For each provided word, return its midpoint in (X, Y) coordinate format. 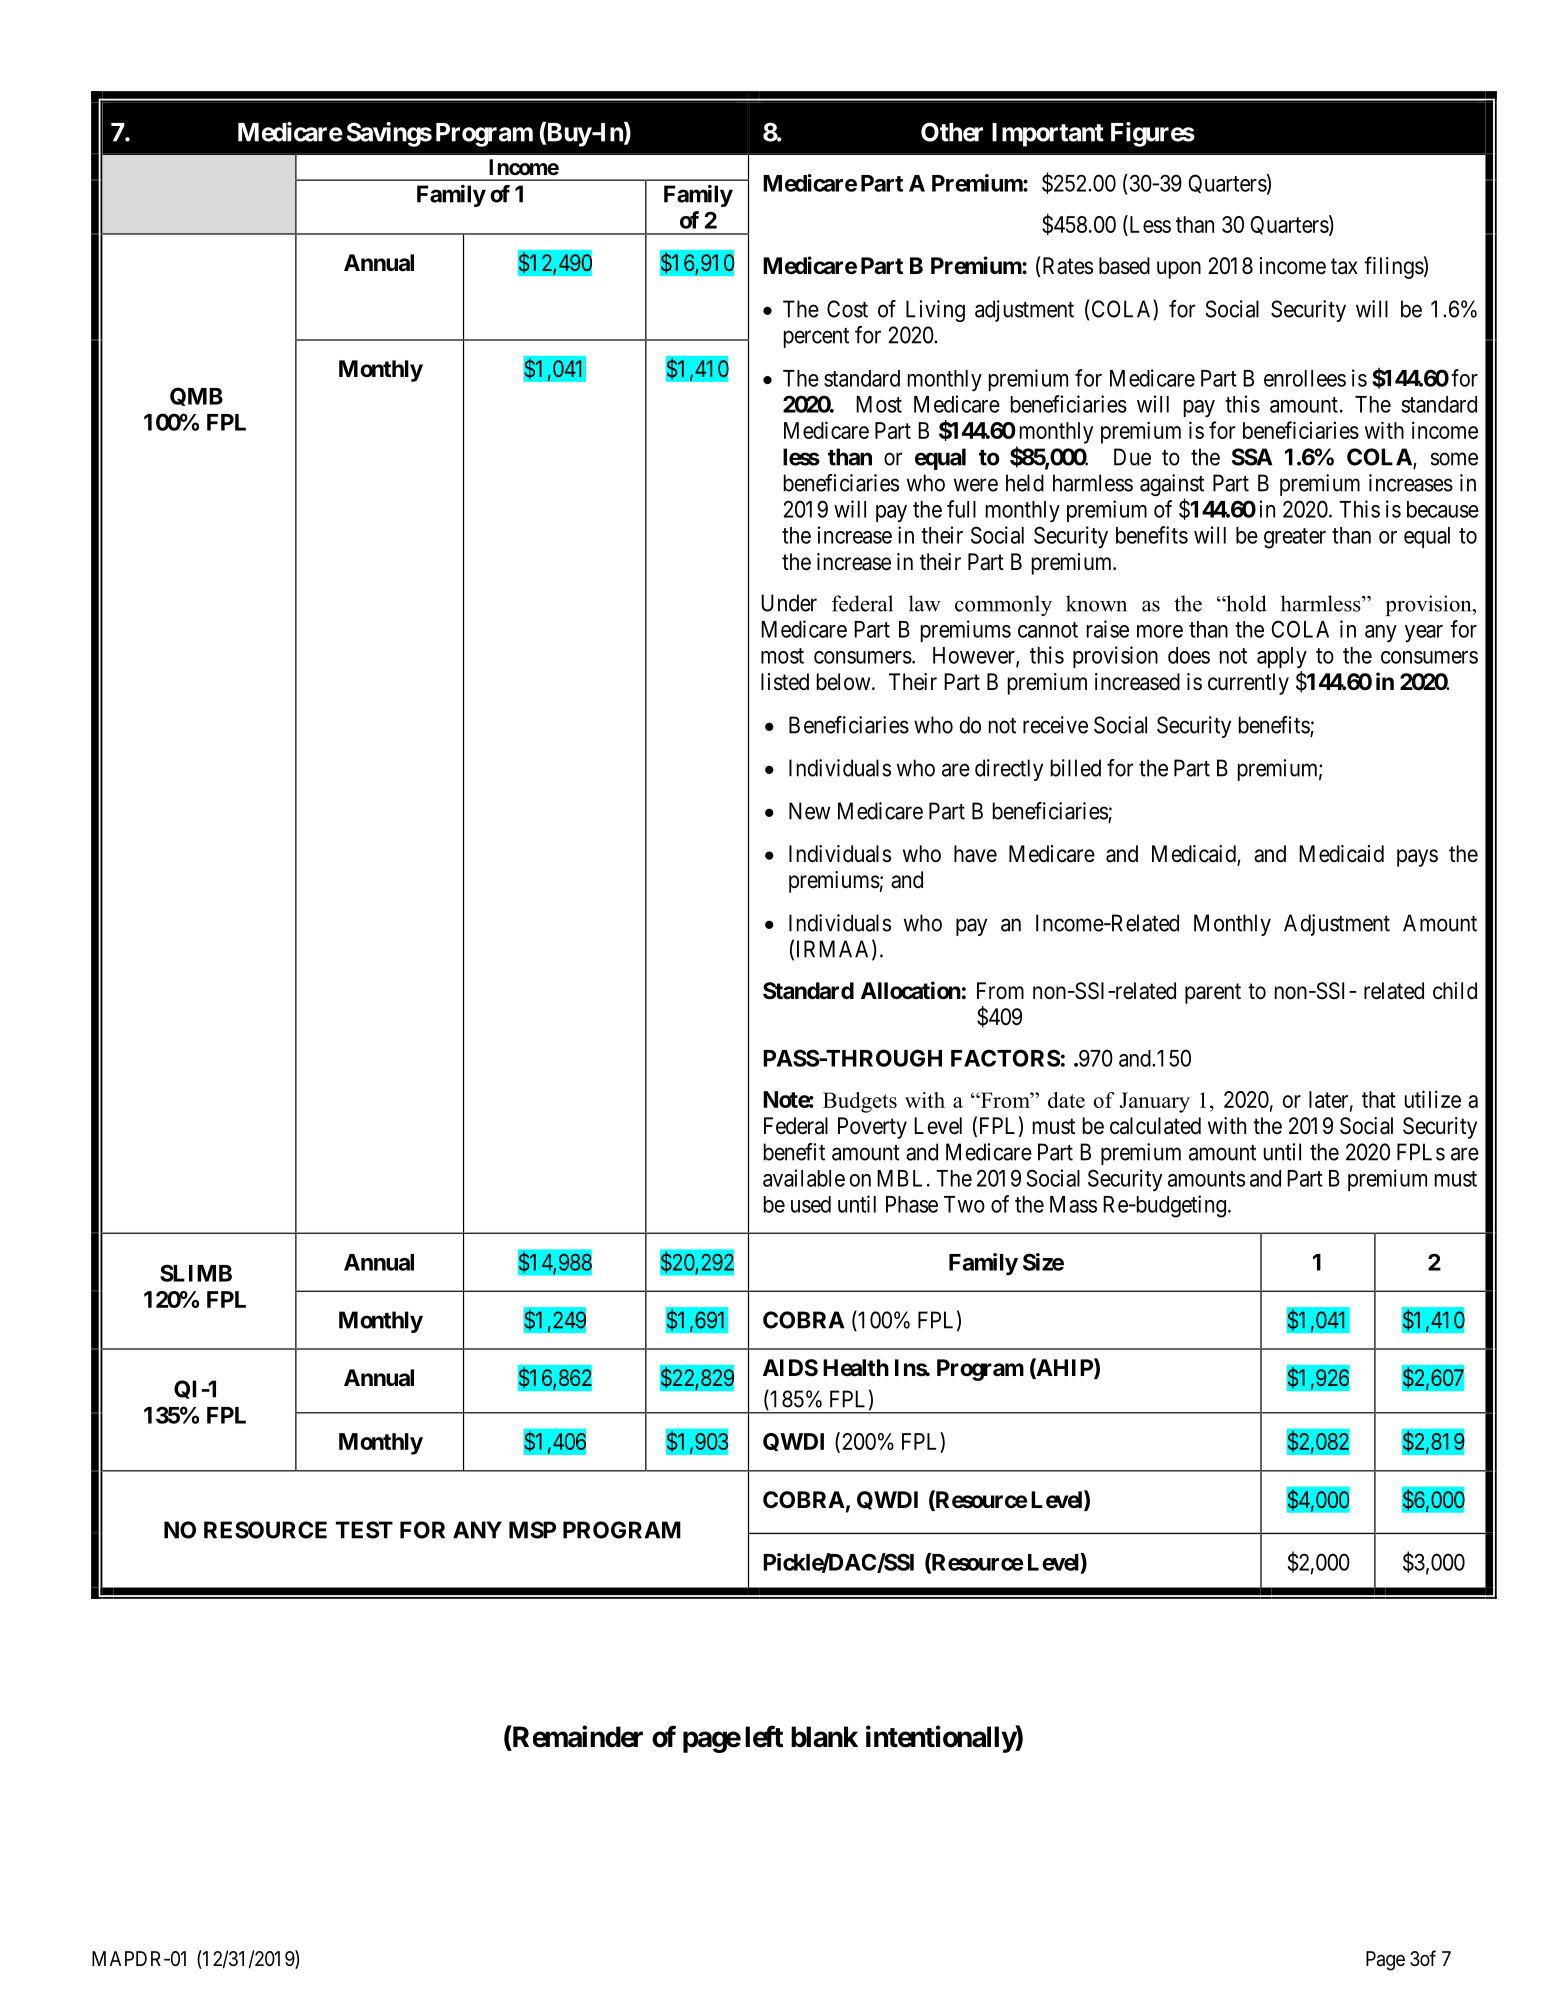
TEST (364, 1530)
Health (856, 1368)
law (925, 603)
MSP (532, 1530)
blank (824, 1737)
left (764, 1736)
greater (1295, 538)
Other (952, 132)
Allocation (911, 990)
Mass (1073, 1204)
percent (816, 338)
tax (1344, 266)
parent (1213, 993)
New (809, 811)
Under (789, 603)
